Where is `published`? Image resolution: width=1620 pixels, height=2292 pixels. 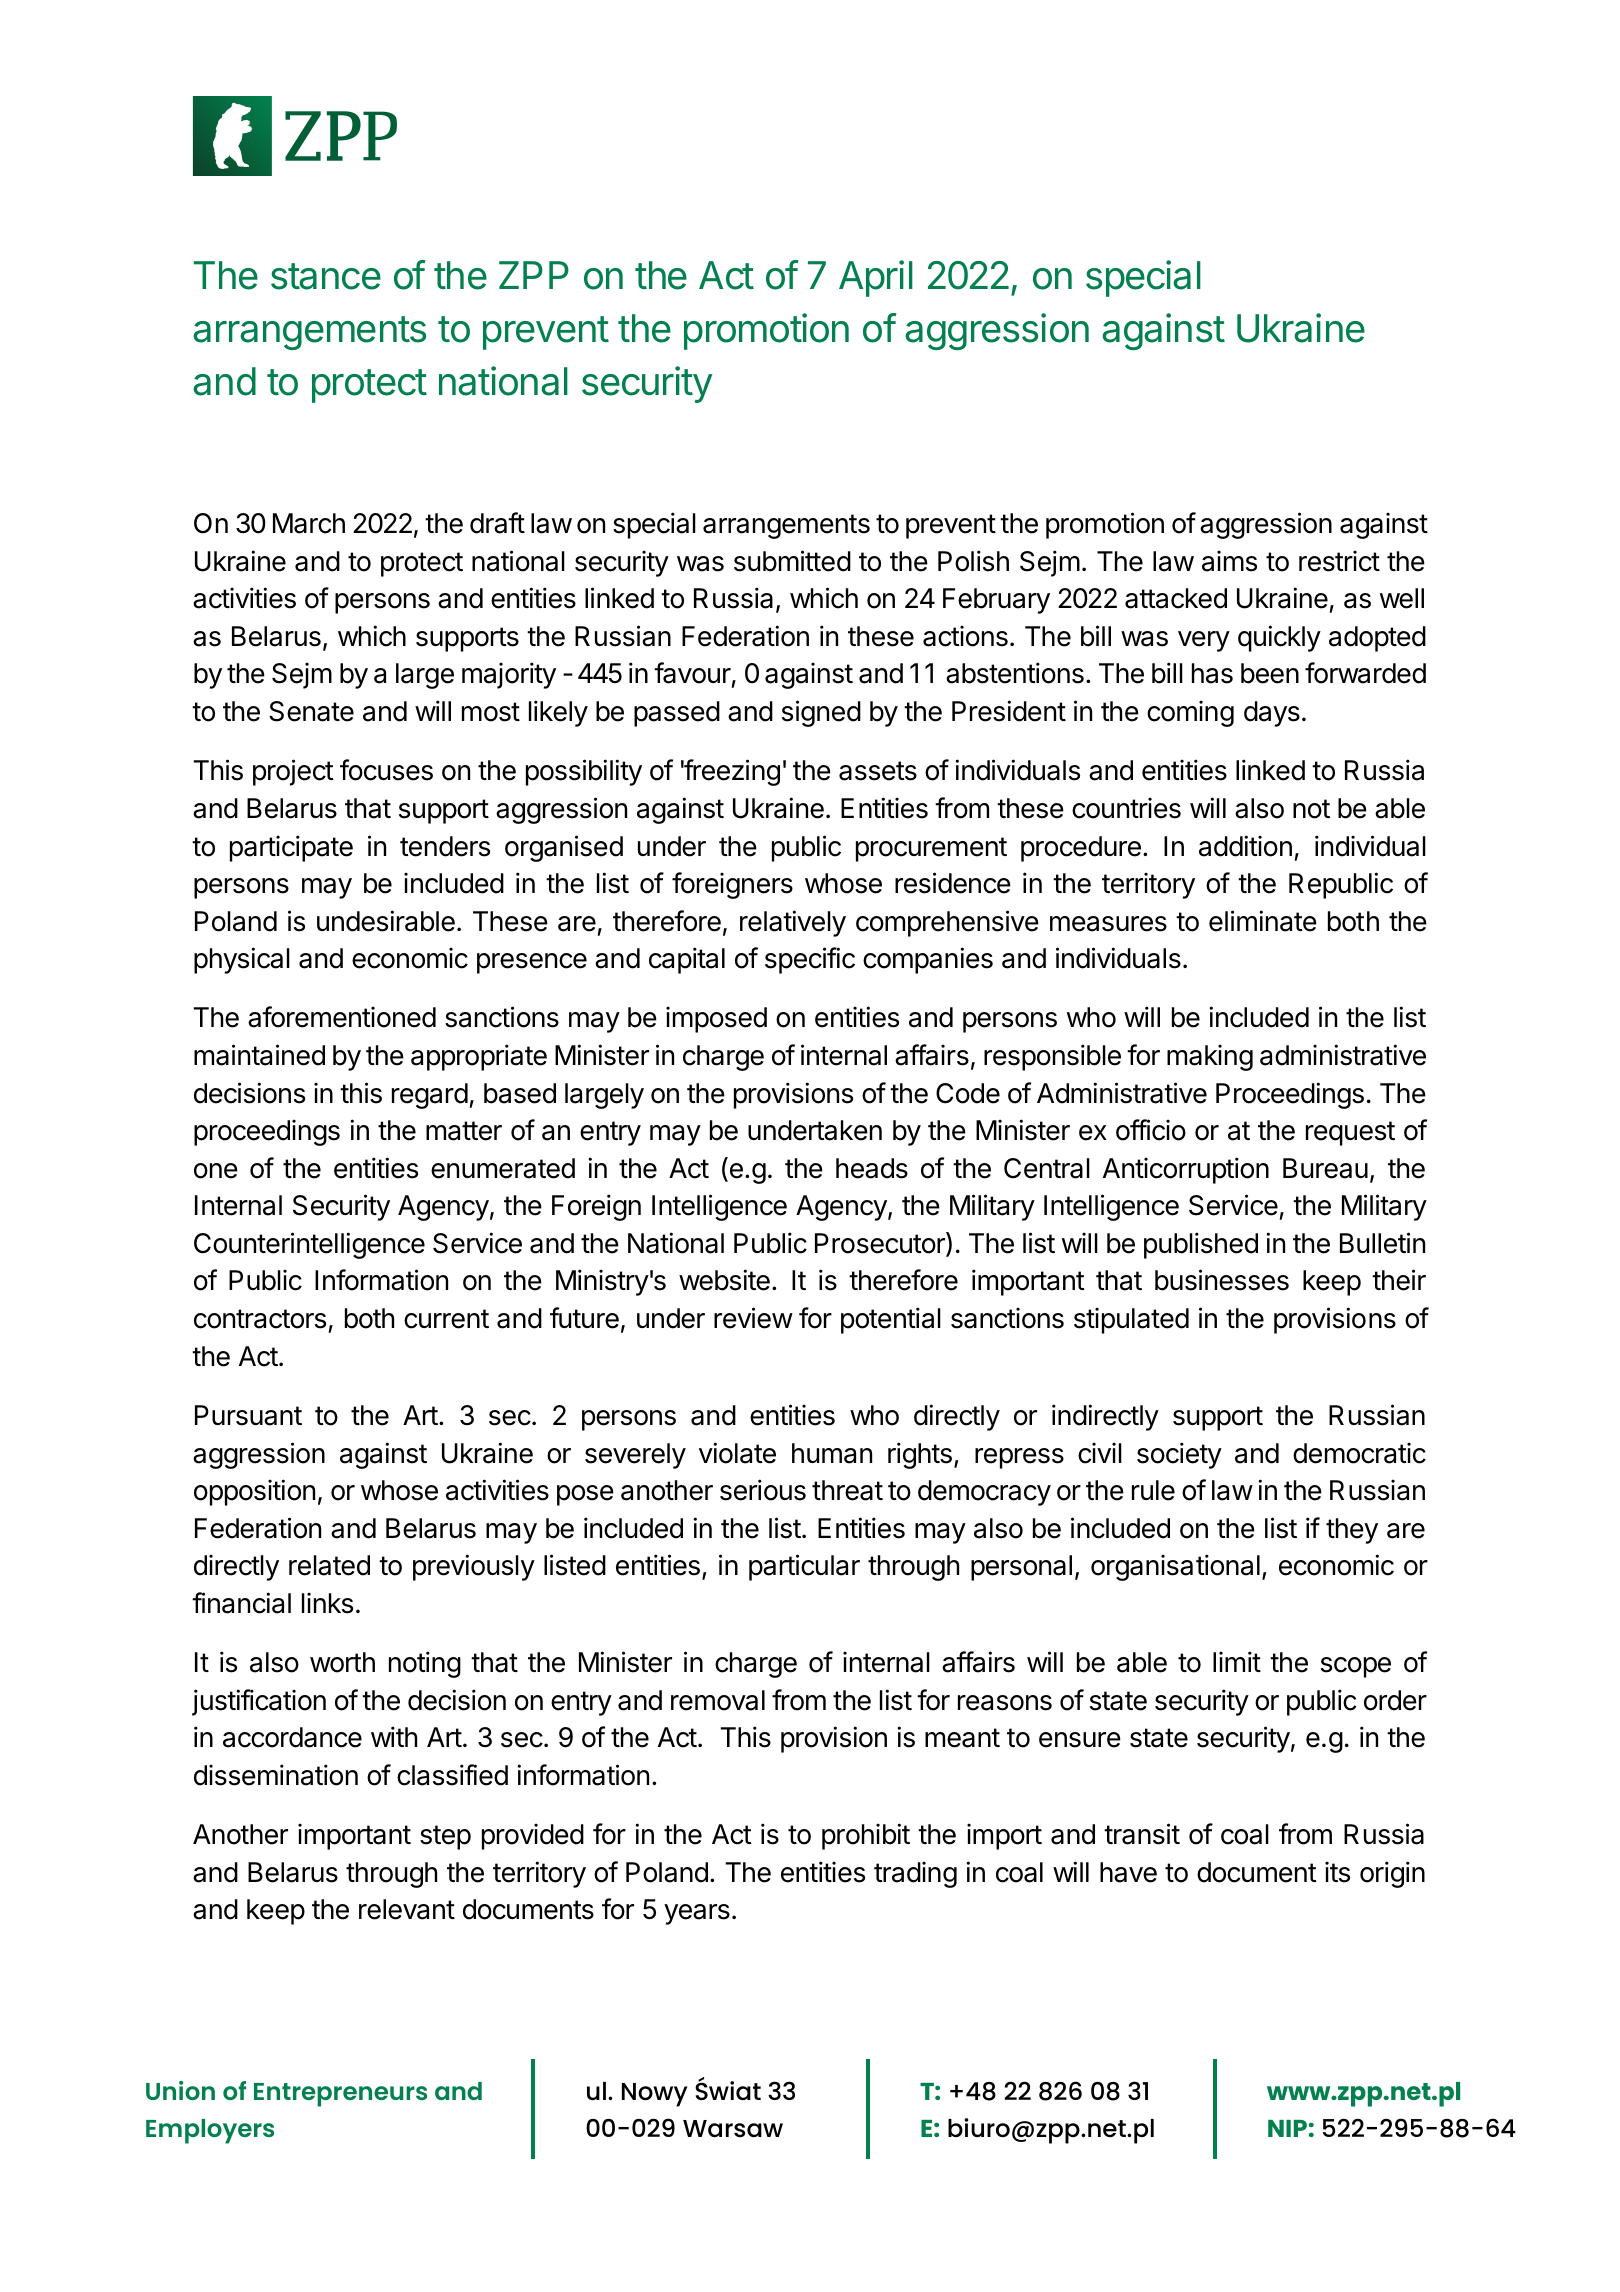
published is located at coordinates (1201, 1245).
